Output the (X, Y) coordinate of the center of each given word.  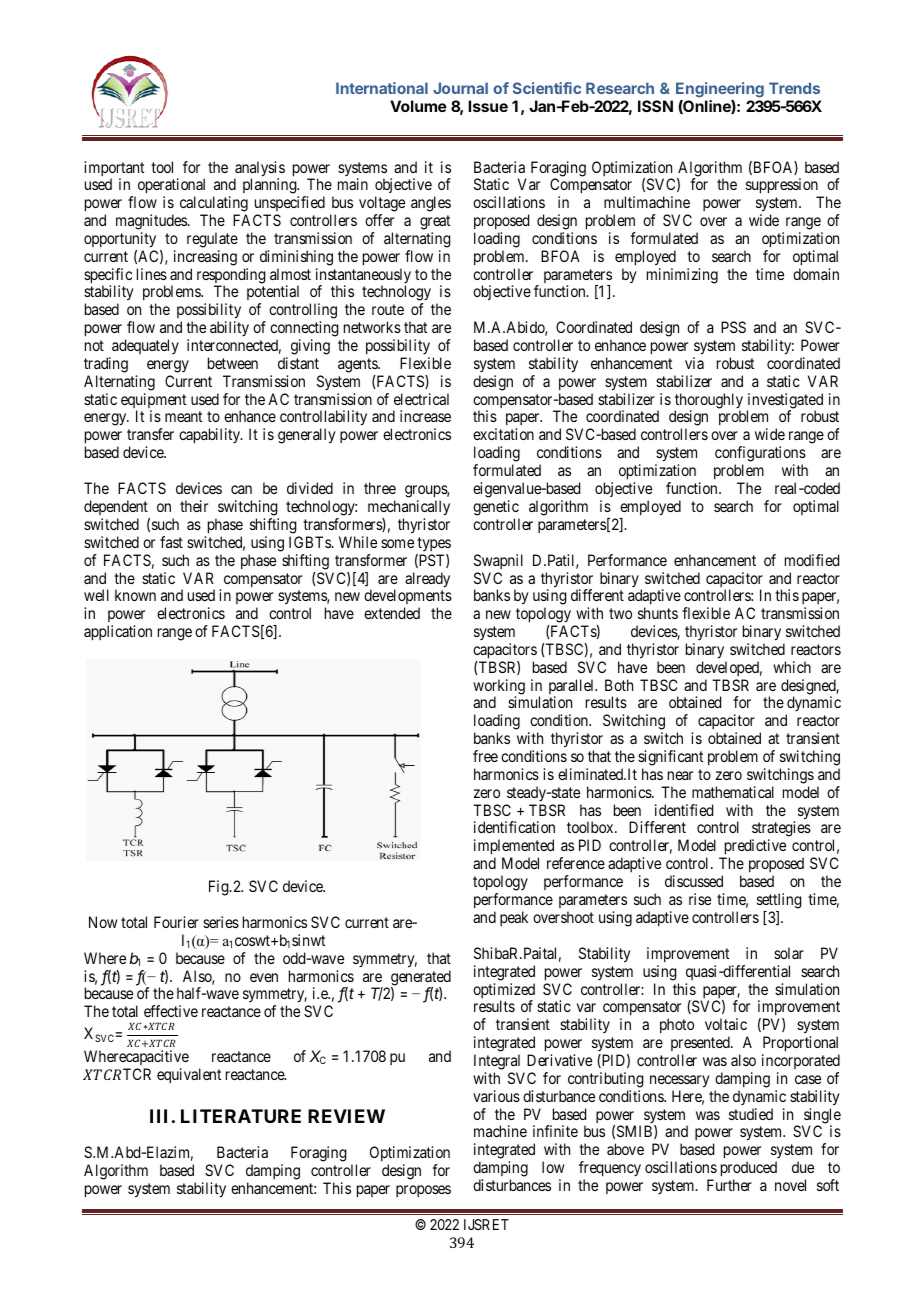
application (118, 633)
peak (514, 918)
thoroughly (709, 402)
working (499, 688)
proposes (423, 1191)
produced (749, 1170)
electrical (421, 399)
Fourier (176, 922)
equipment (153, 402)
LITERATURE (241, 1116)
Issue (488, 106)
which (792, 667)
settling (779, 901)
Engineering (720, 90)
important (114, 170)
